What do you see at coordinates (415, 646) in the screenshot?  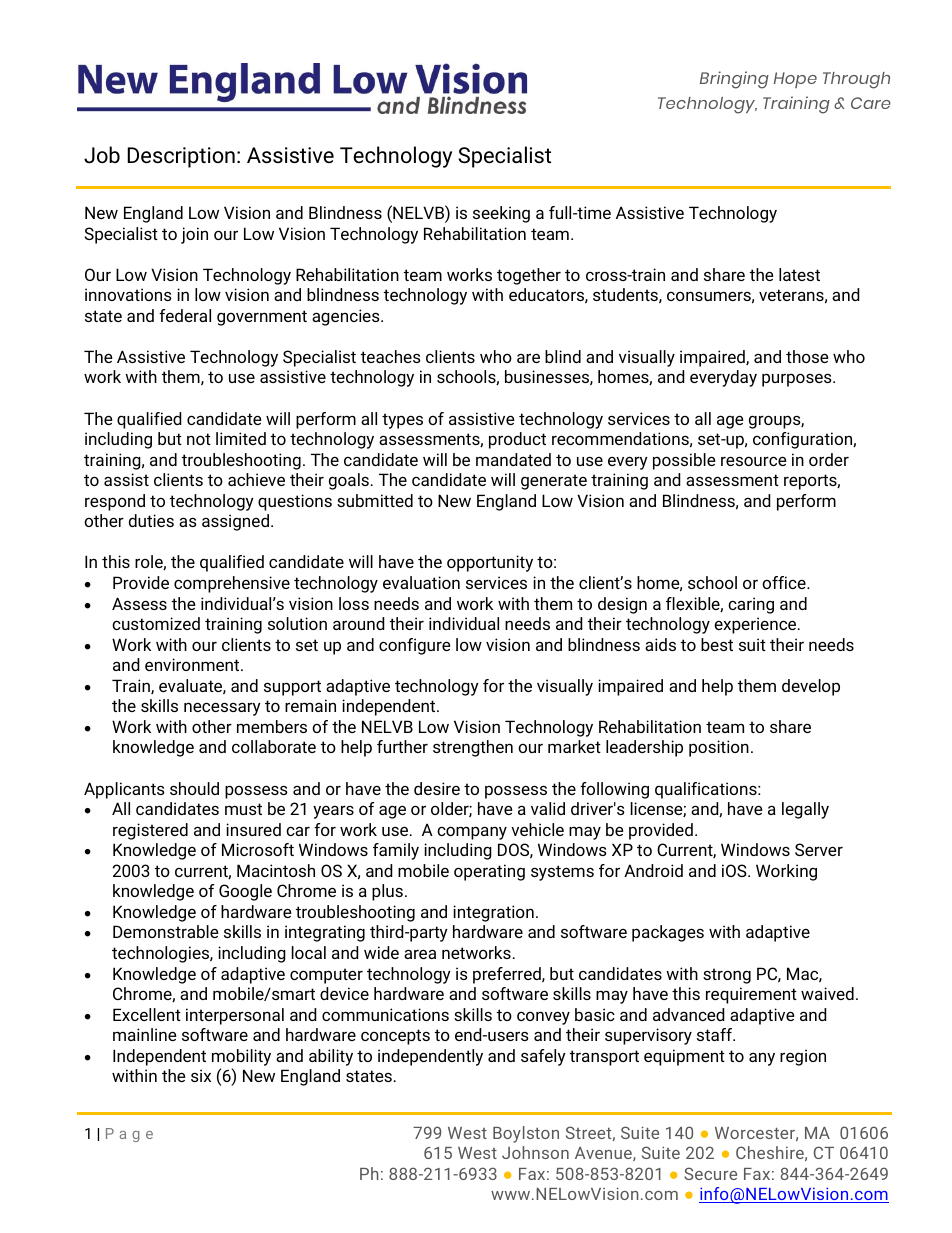 I see `configure` at bounding box center [415, 646].
